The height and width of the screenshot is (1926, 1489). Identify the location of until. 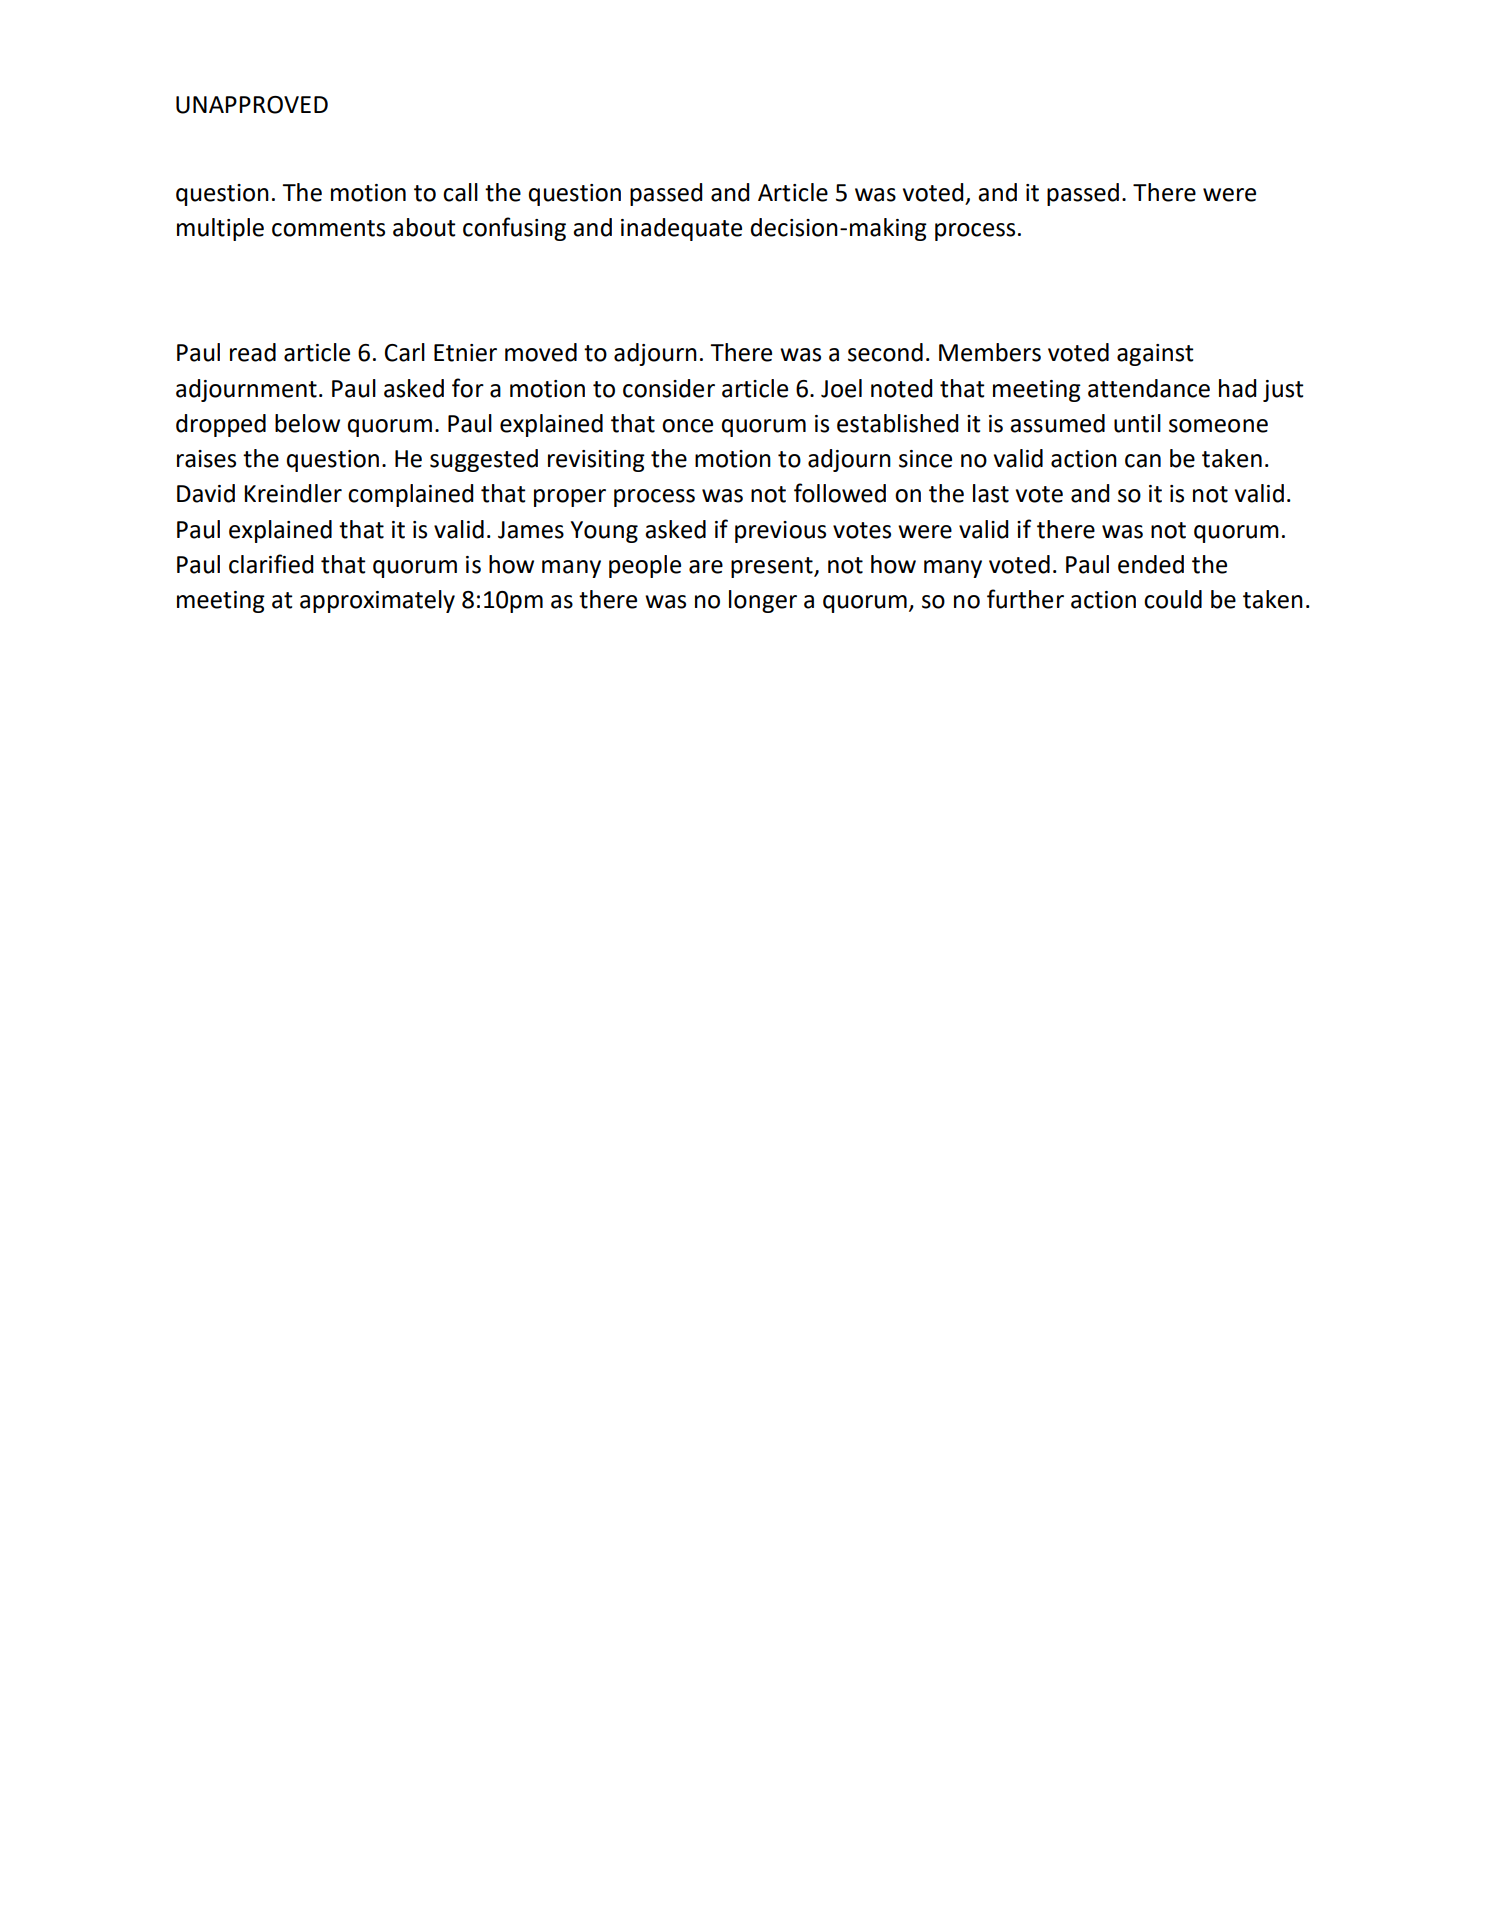
(1137, 423).
